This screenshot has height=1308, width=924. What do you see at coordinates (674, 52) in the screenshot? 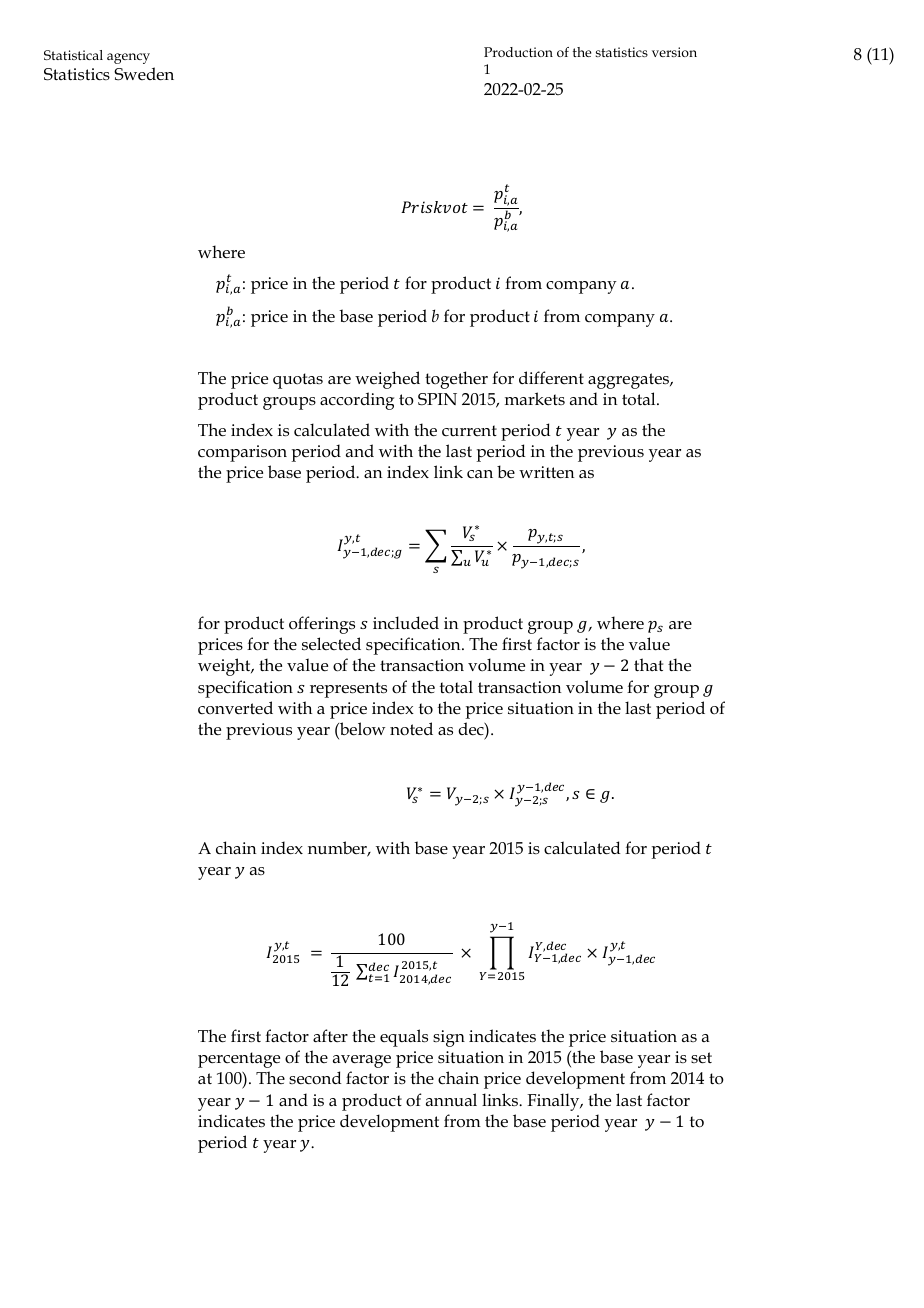
I see `version` at bounding box center [674, 52].
